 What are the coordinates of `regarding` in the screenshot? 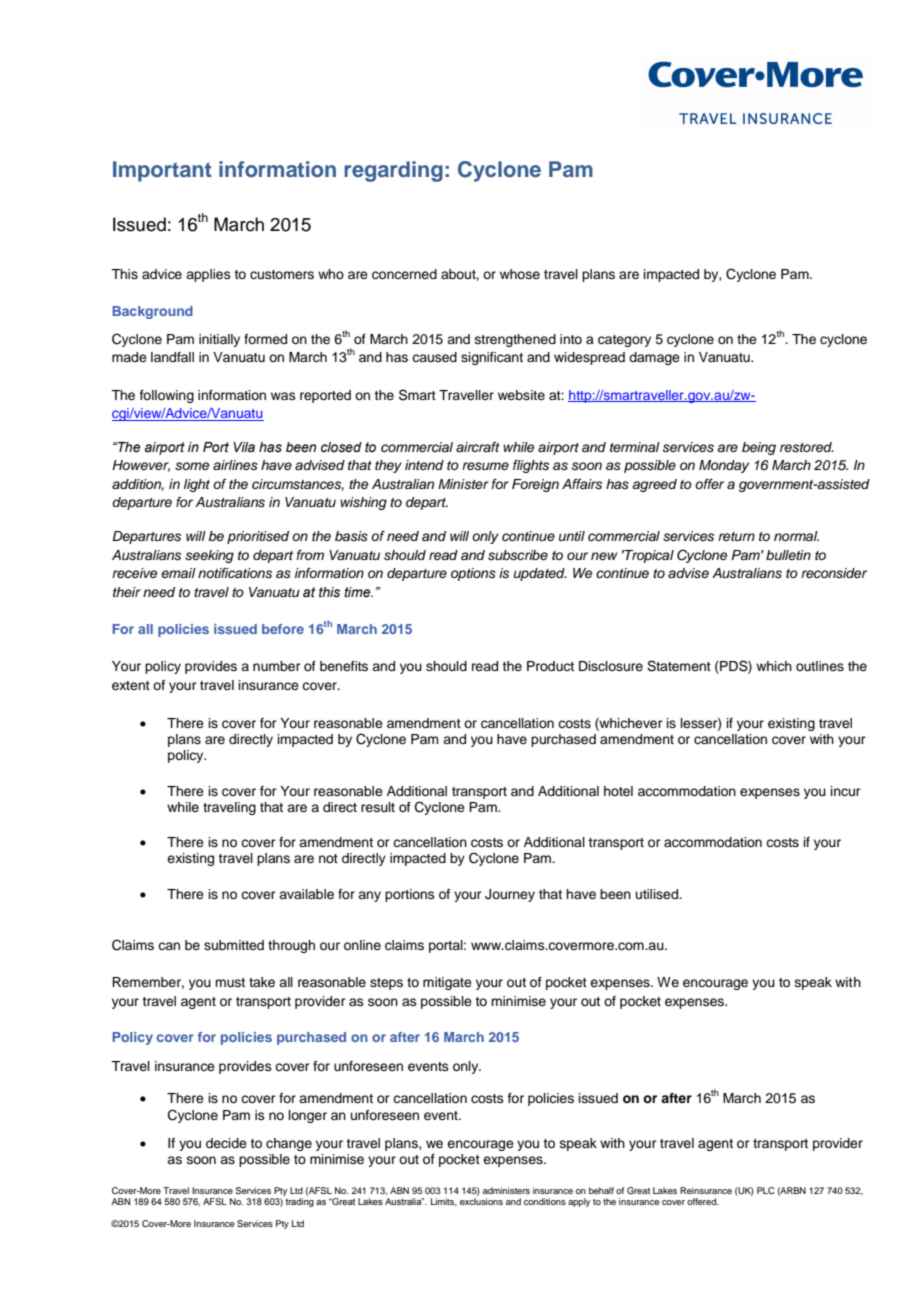 It's located at (393, 171).
